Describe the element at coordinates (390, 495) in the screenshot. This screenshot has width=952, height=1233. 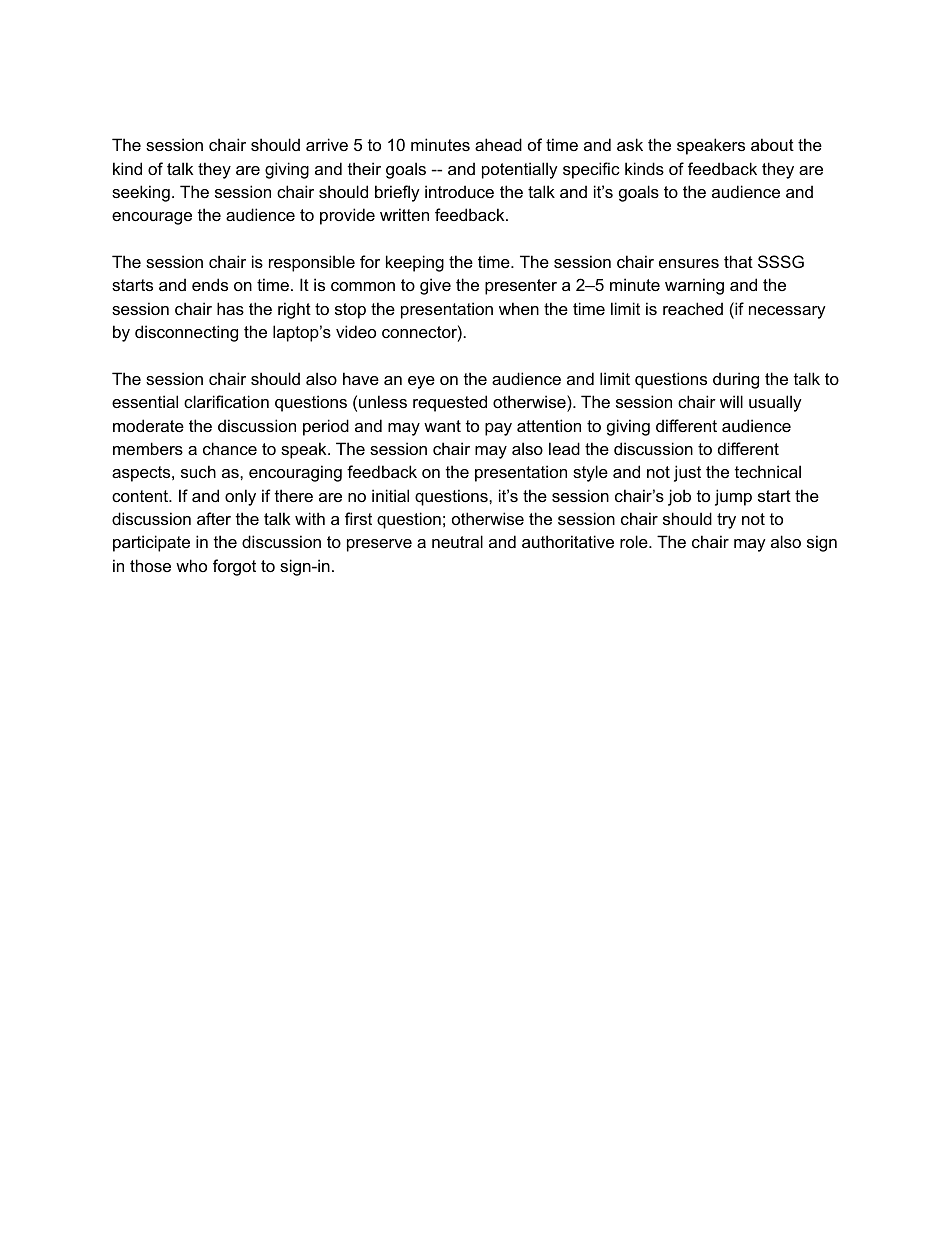
I see `initial` at that location.
